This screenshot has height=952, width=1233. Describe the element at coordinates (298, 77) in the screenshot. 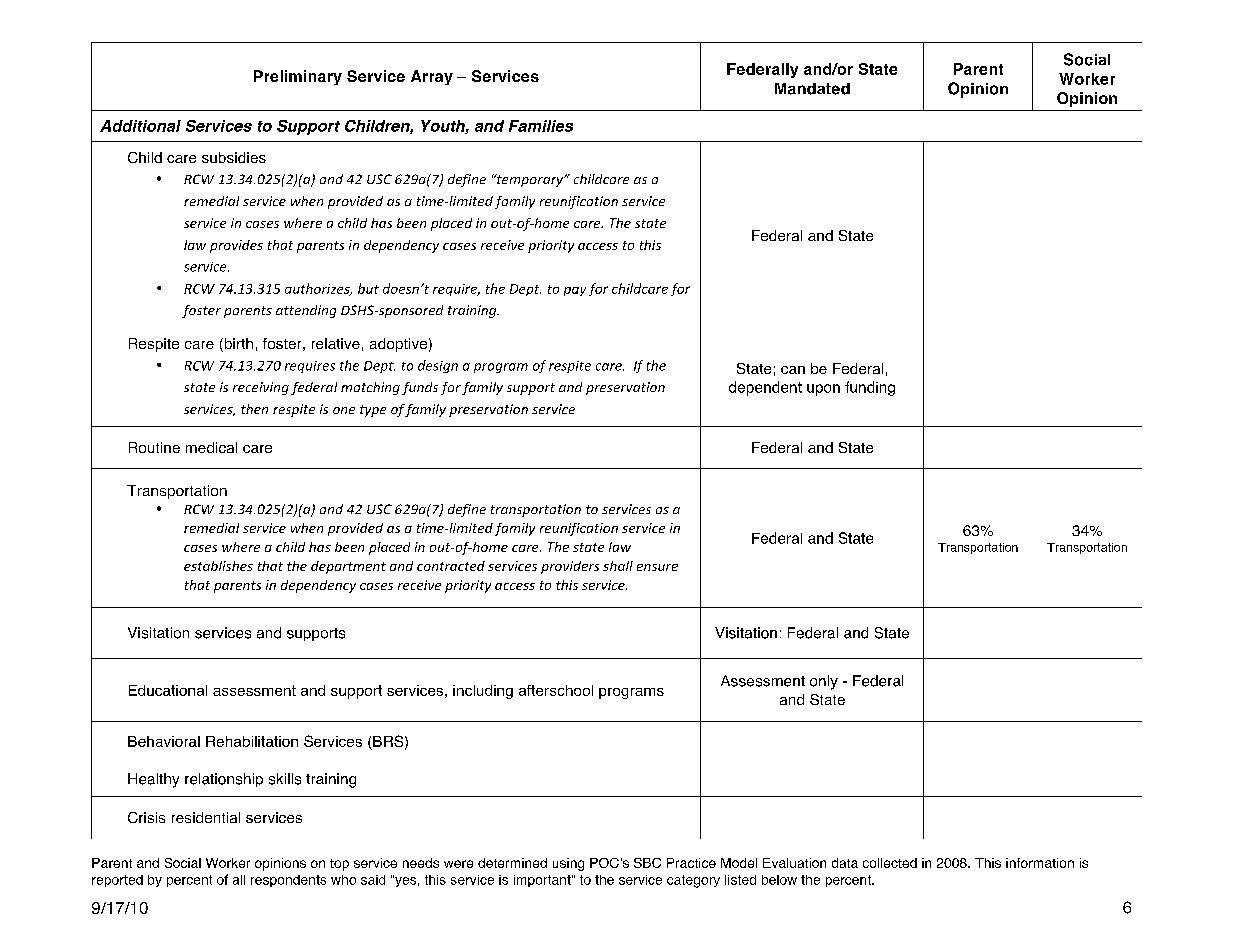

I see `Preliminary` at that location.
